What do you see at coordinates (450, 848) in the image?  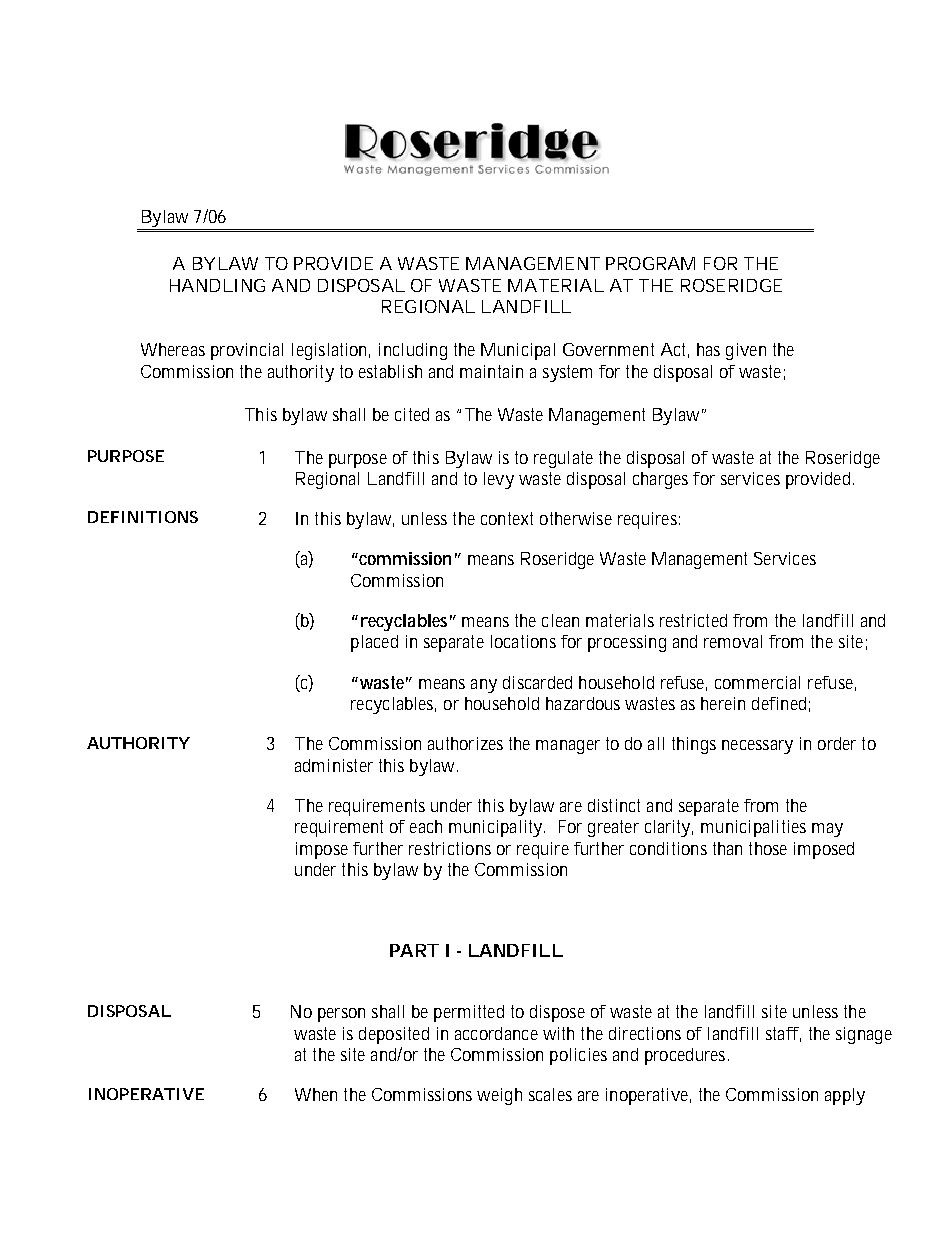 I see `restrictions` at bounding box center [450, 848].
